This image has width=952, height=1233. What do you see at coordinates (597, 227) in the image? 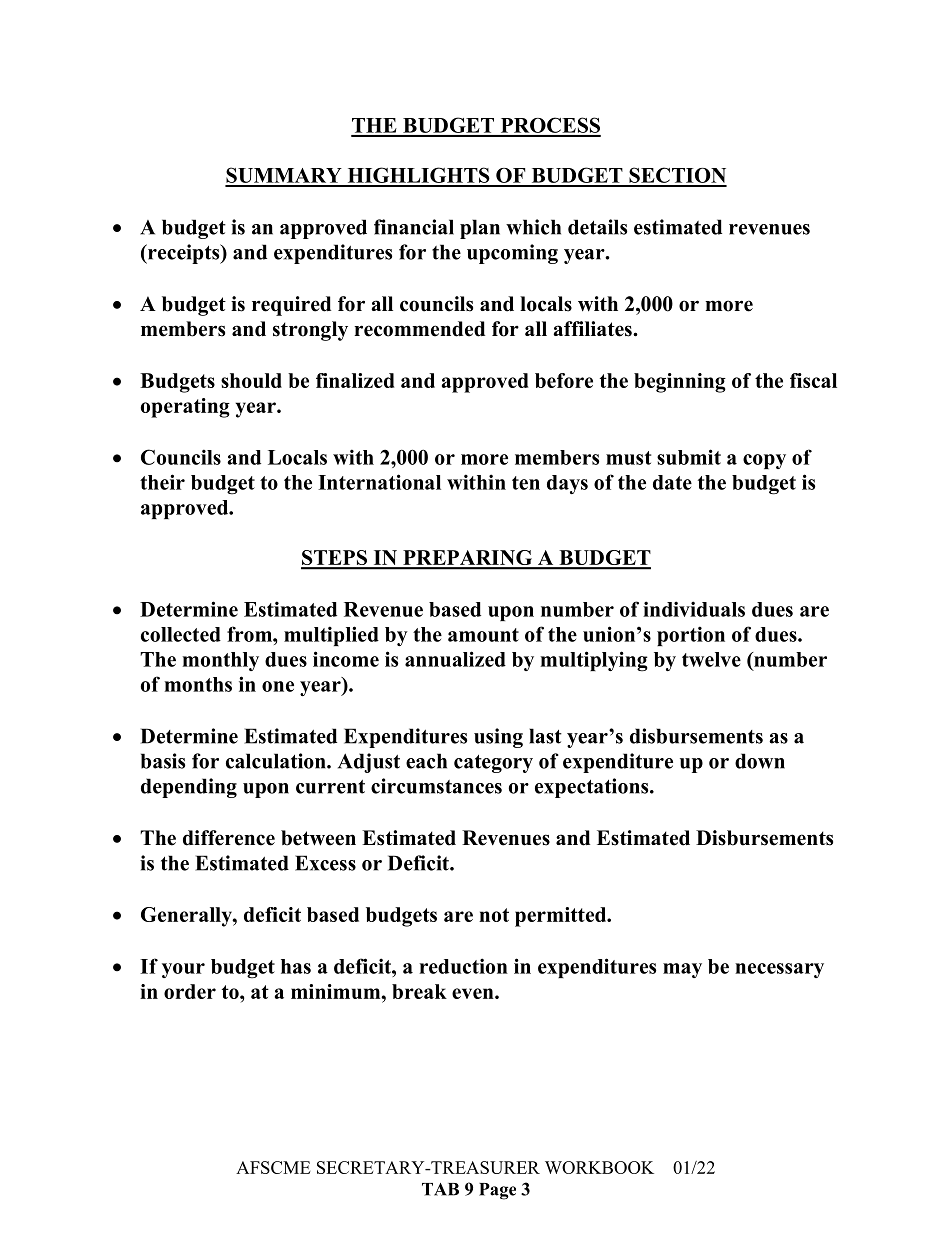
I see `details` at bounding box center [597, 227].
